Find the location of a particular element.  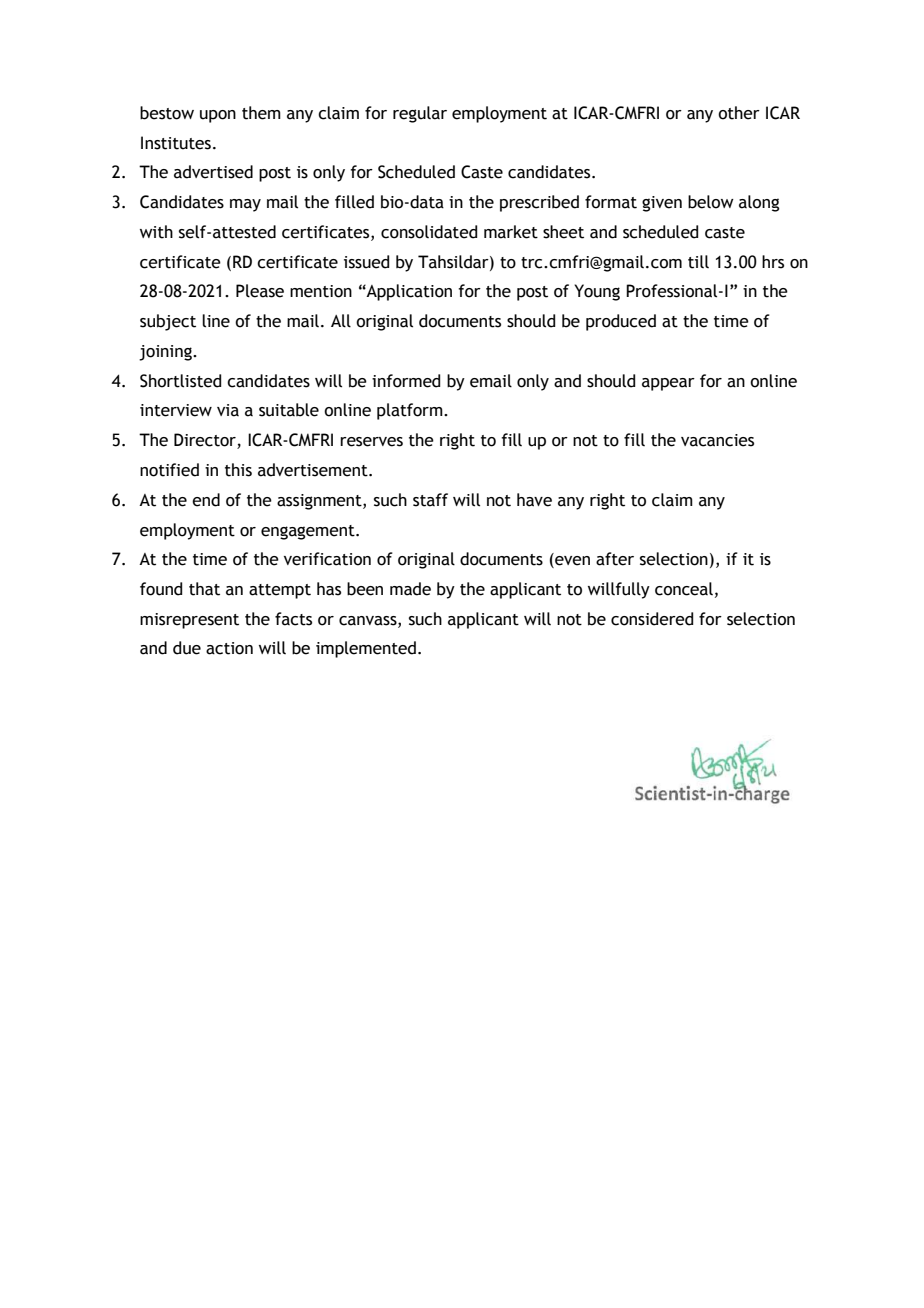

after is located at coordinates (615, 559).
